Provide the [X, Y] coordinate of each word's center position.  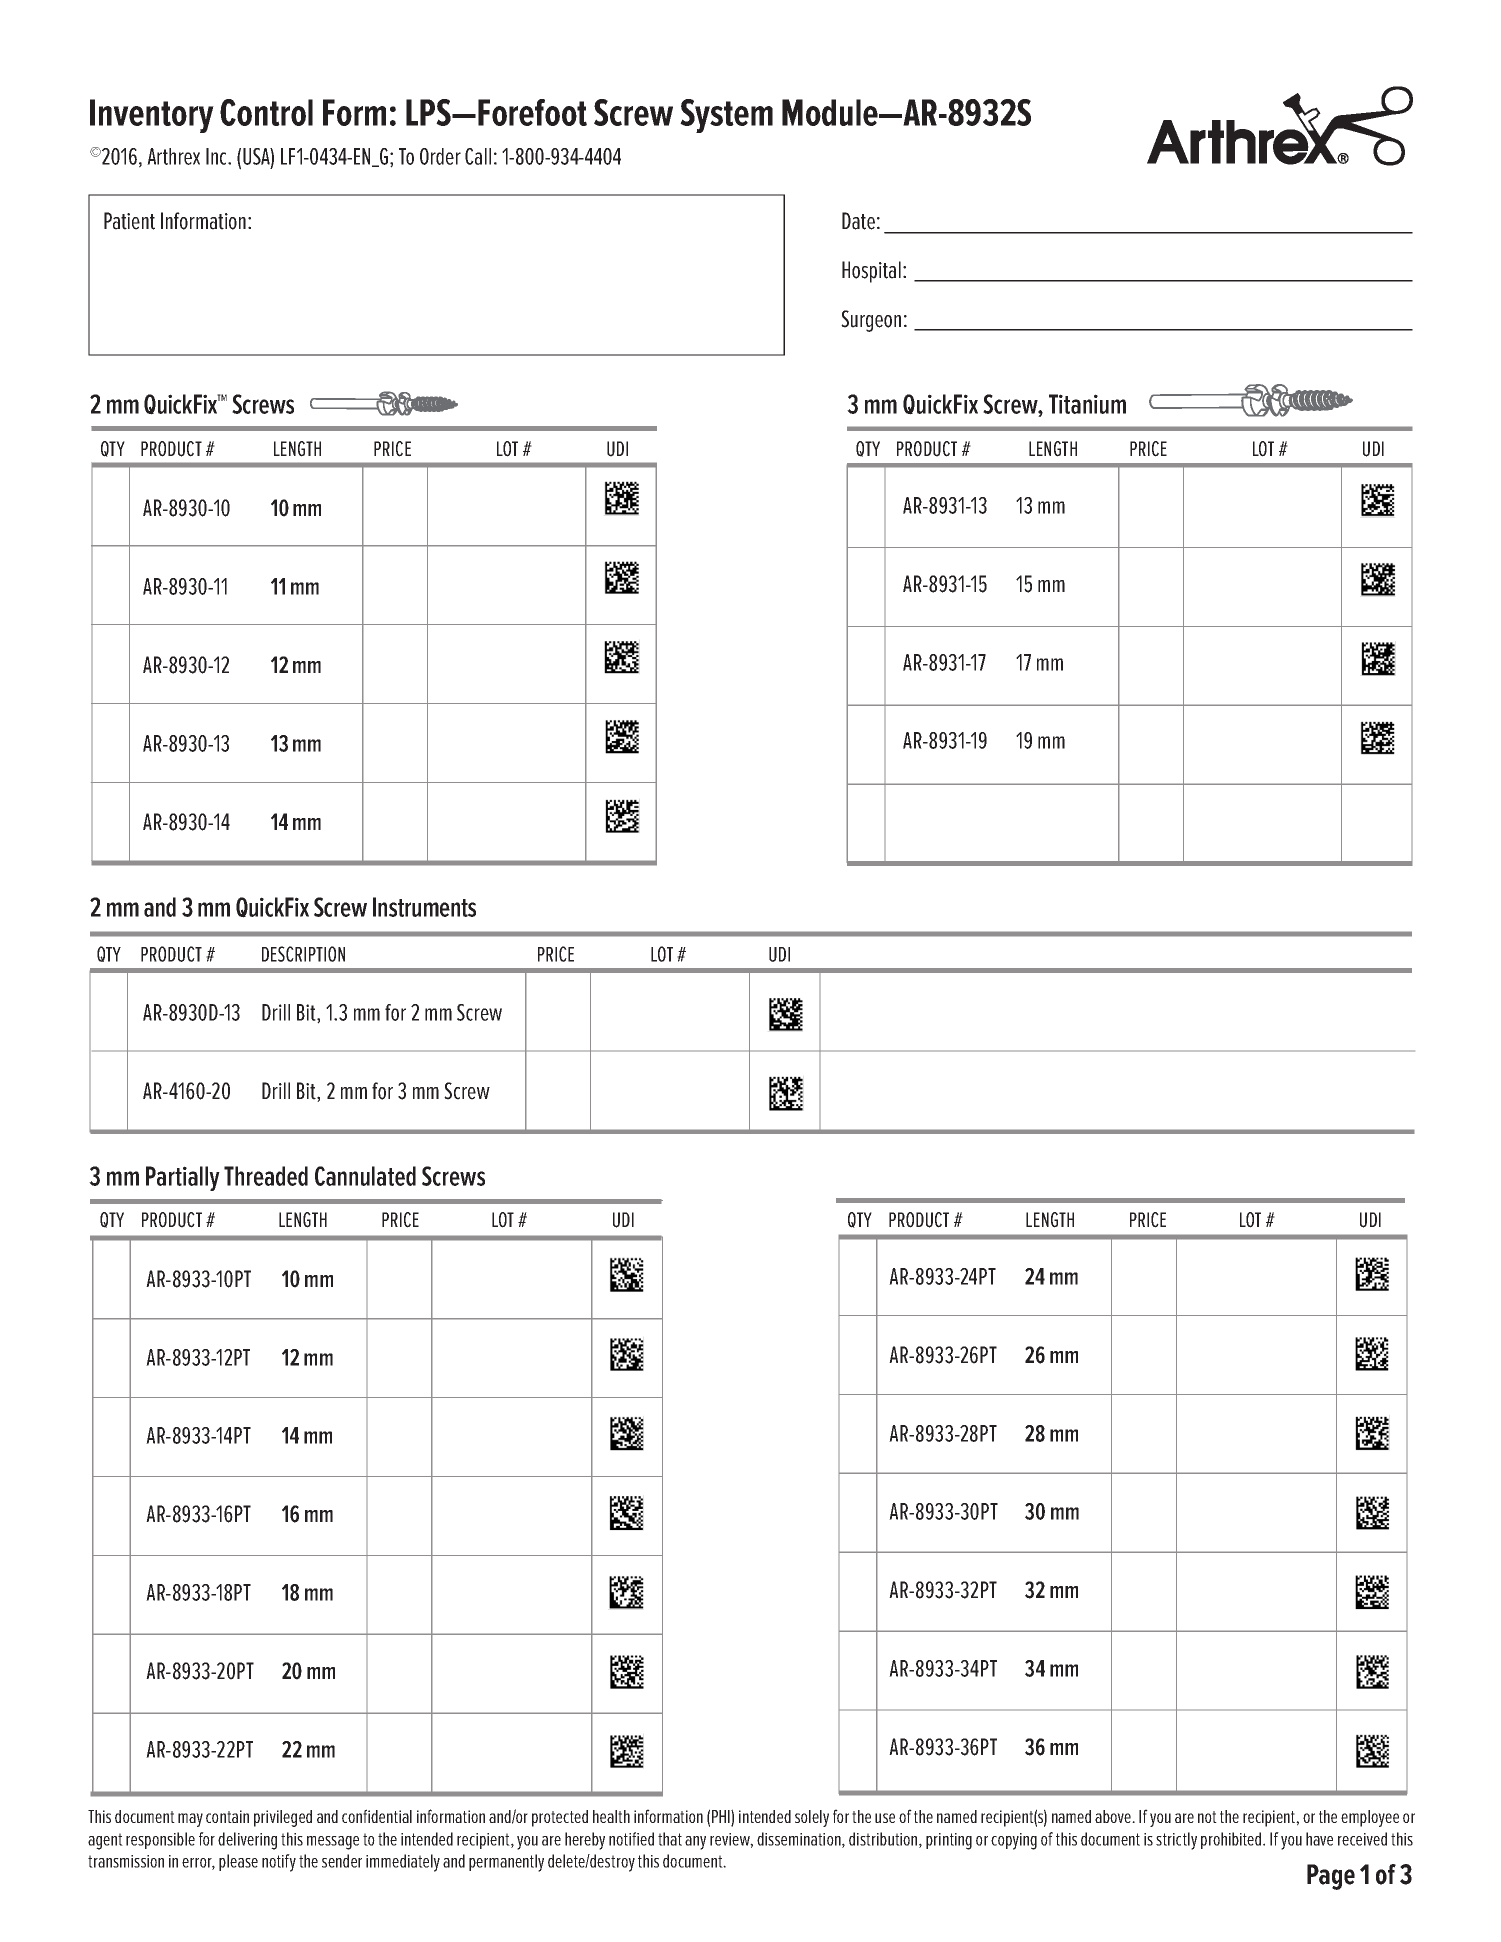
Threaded [266, 1176]
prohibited [1232, 1840]
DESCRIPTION [303, 954]
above [1114, 1816]
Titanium [1087, 404]
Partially [183, 1178]
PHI [722, 1818]
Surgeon [871, 321]
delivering [247, 1841]
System [726, 116]
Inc [217, 156]
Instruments [424, 907]
